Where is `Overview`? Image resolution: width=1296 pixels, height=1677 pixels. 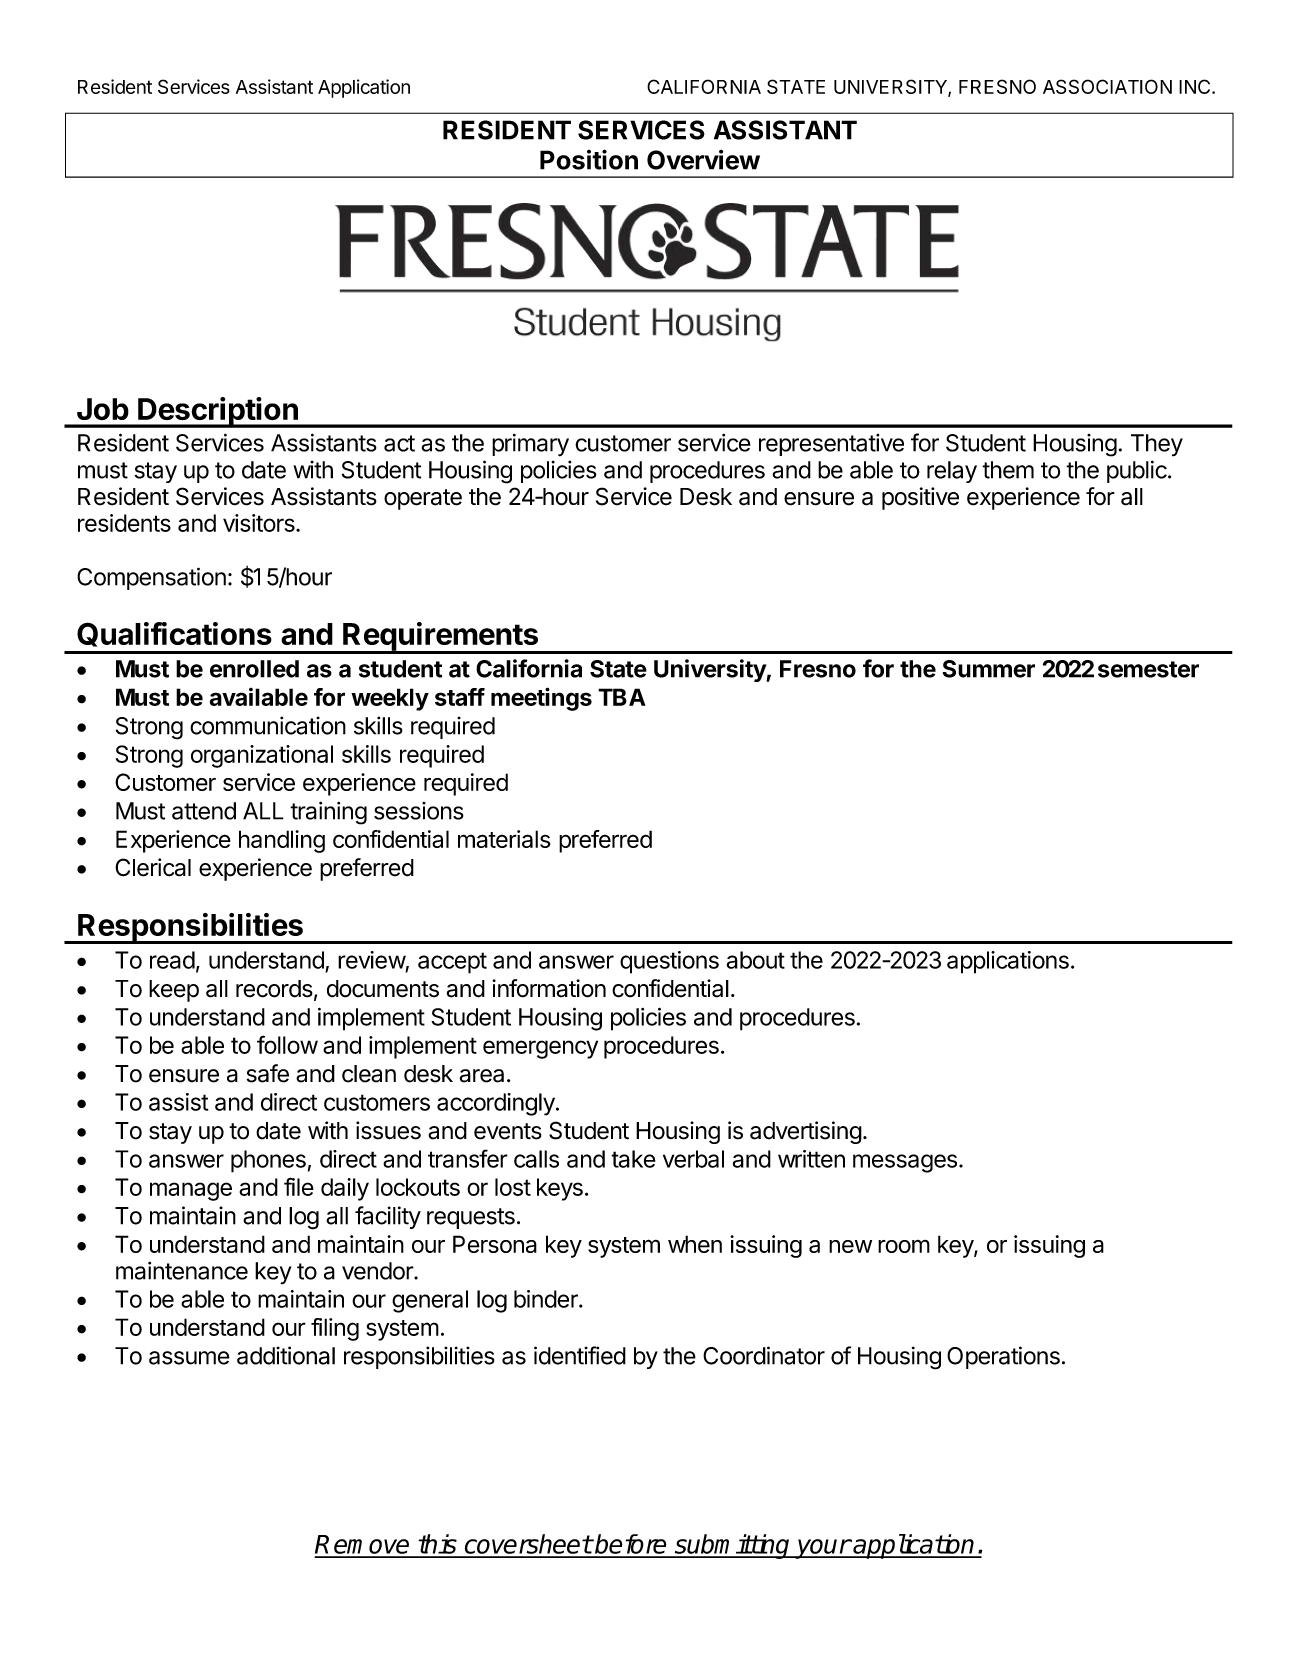 Overview is located at coordinates (703, 160).
